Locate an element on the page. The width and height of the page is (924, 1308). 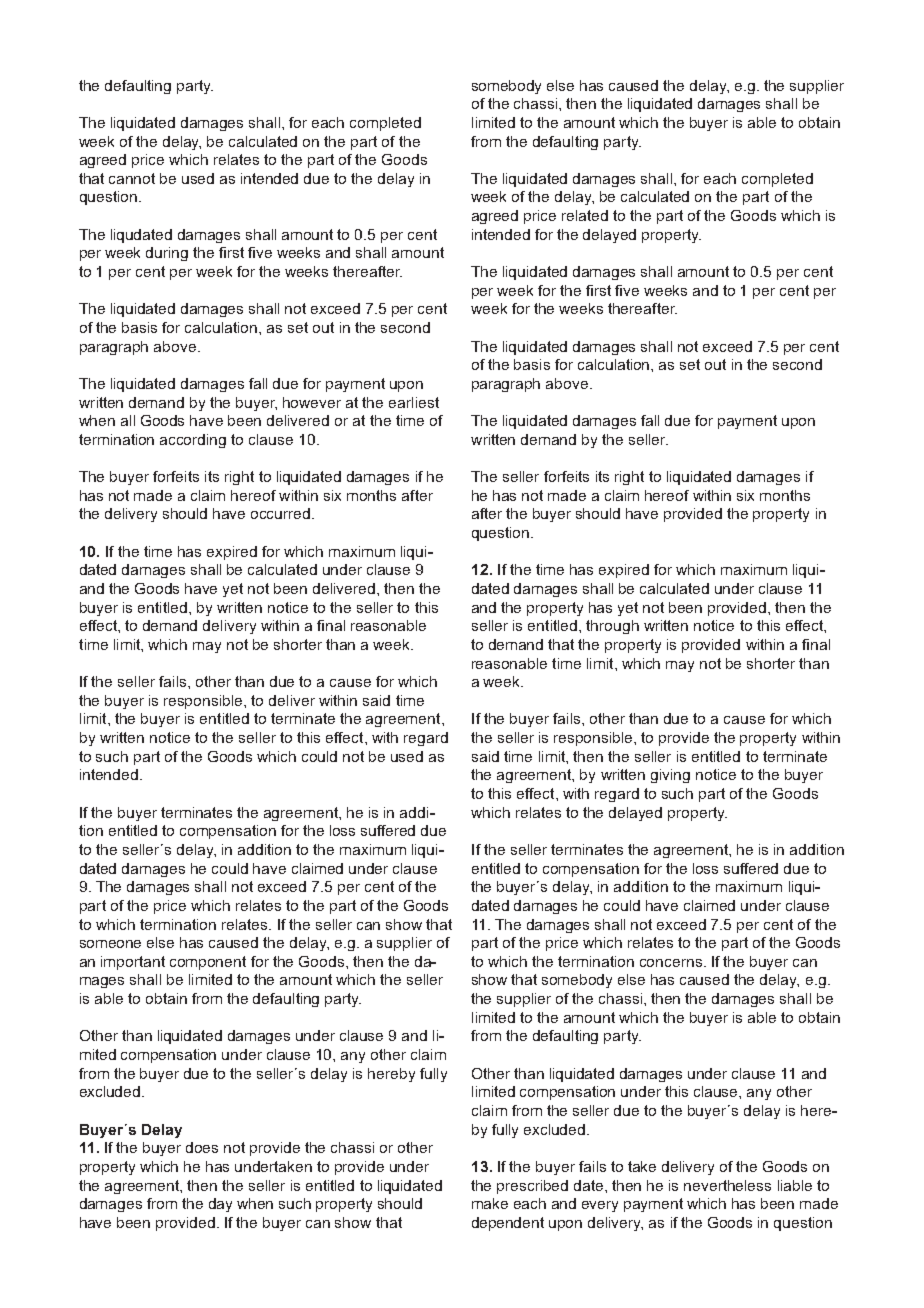
make is located at coordinates (490, 1203).
